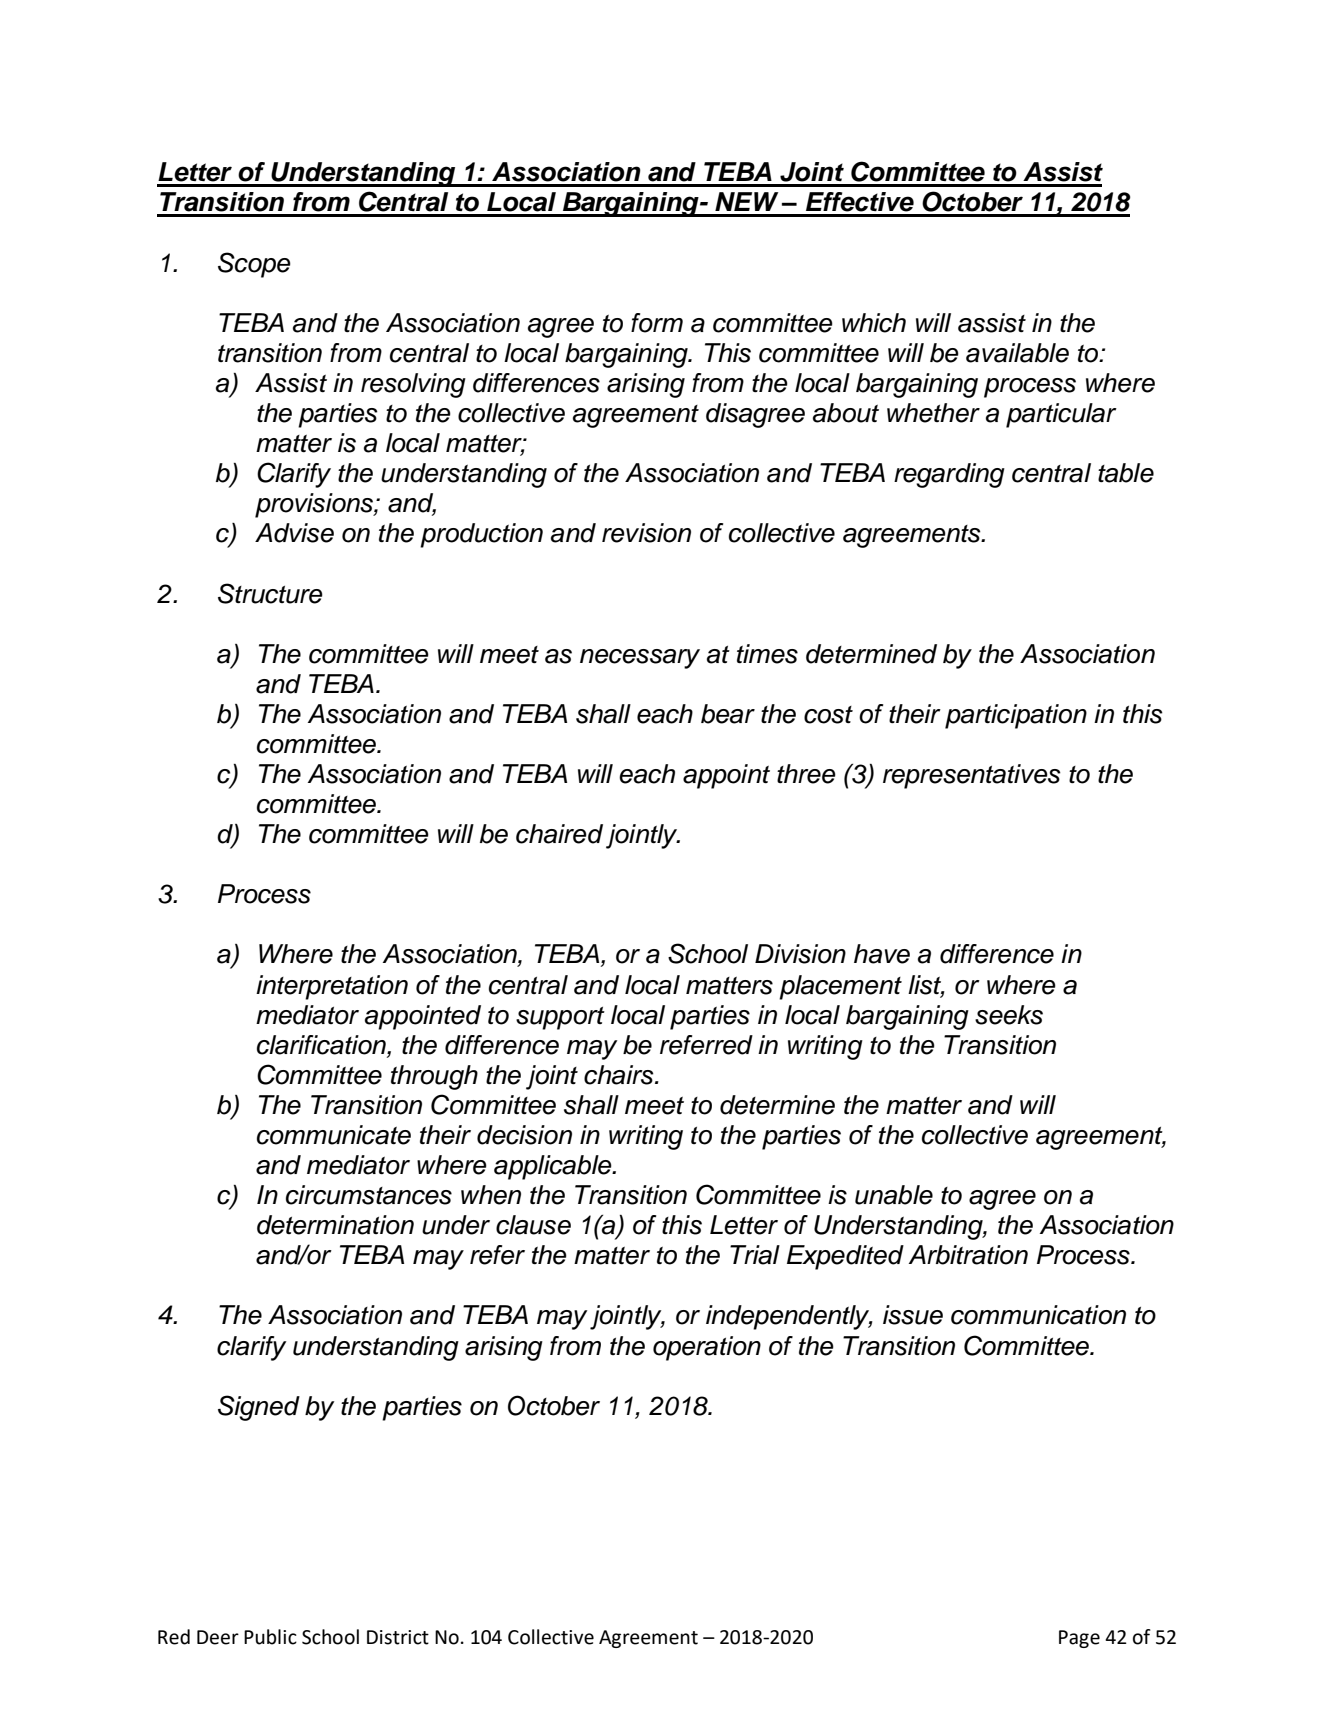 The width and height of the screenshot is (1334, 1726). What do you see at coordinates (554, 1167) in the screenshot?
I see `applicable` at bounding box center [554, 1167].
